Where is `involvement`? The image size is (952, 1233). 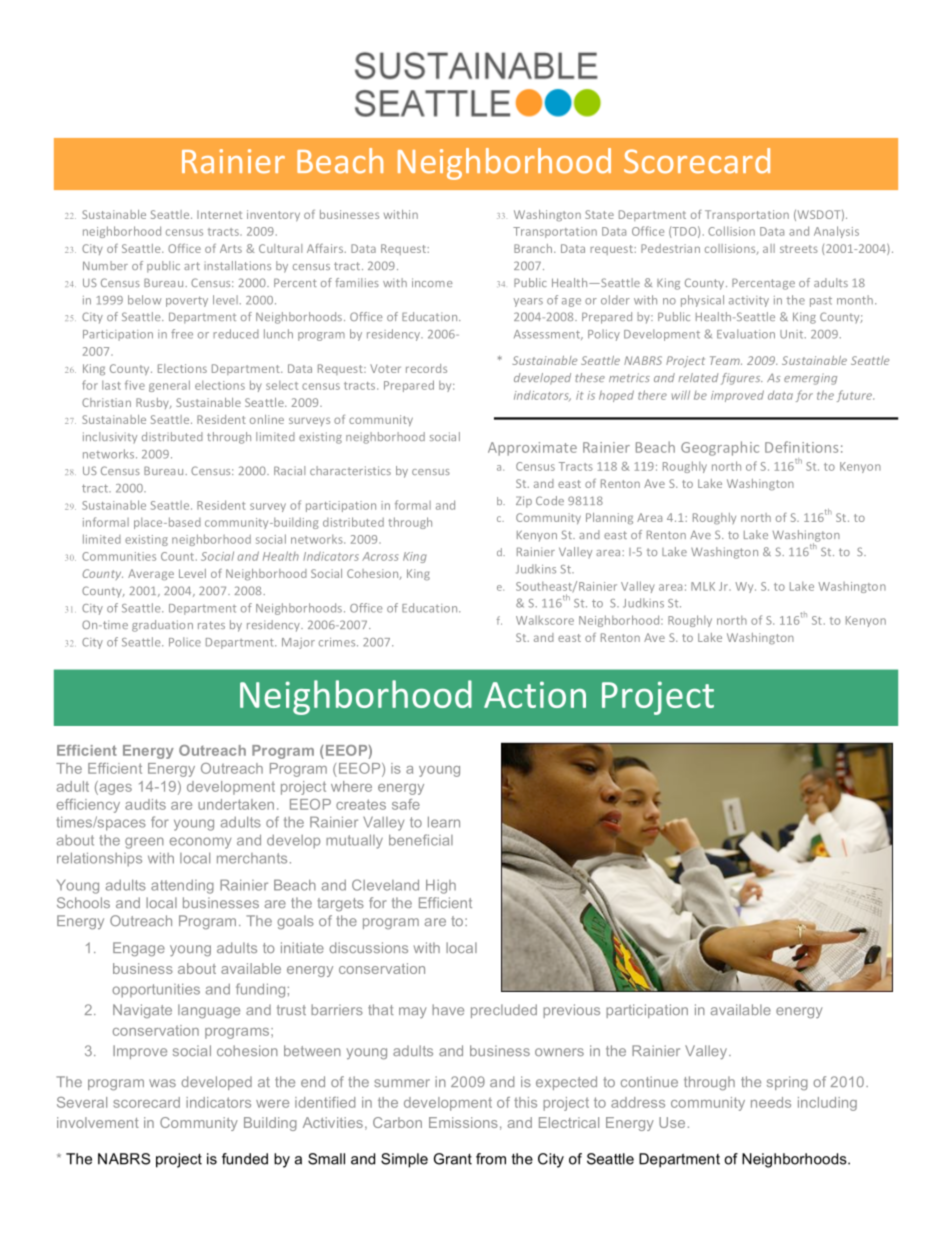 involvement is located at coordinates (98, 1122).
